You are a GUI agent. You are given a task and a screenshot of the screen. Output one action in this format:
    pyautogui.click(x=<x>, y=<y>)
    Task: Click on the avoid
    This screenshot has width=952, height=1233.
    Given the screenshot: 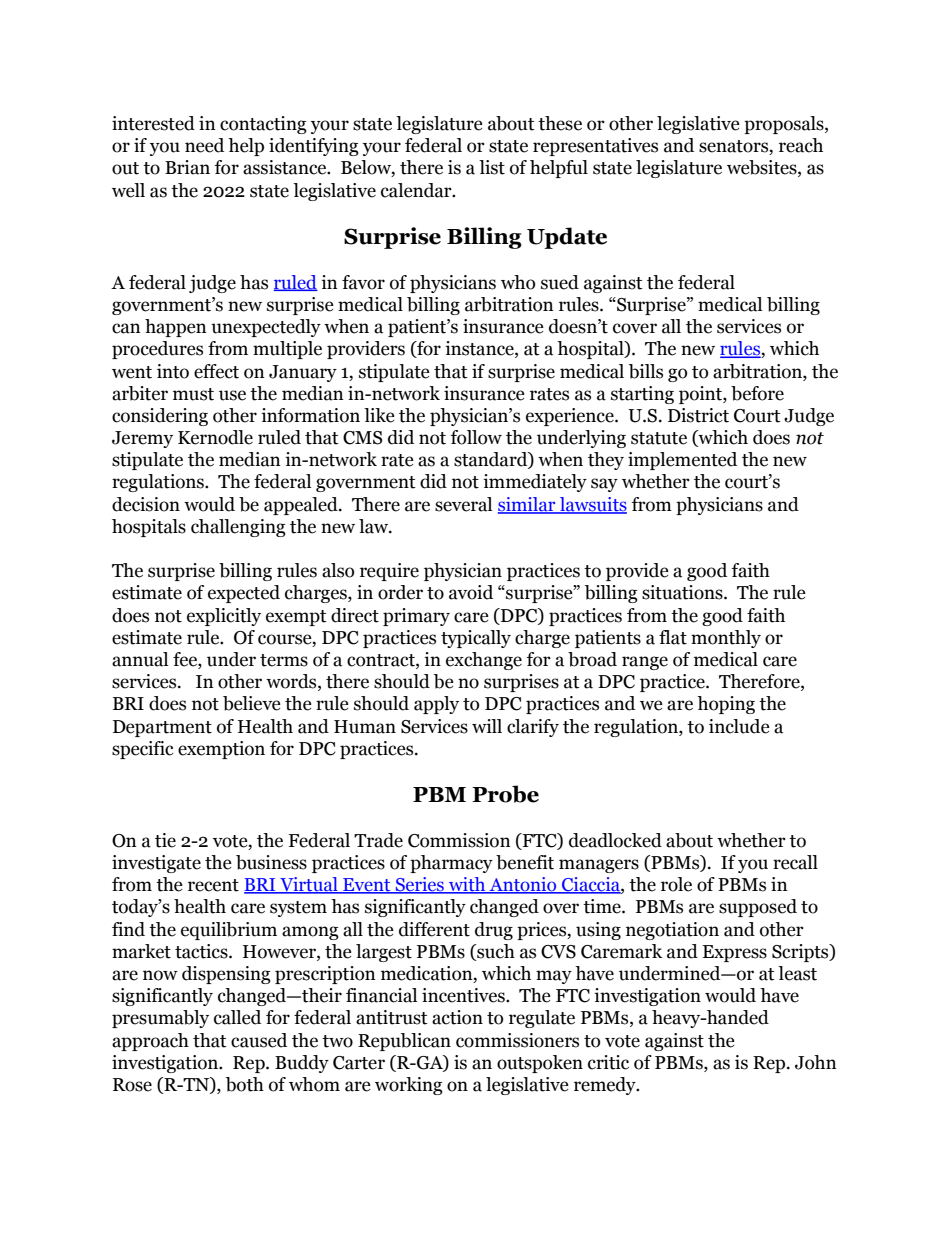 What is the action you would take?
    pyautogui.click(x=471, y=592)
